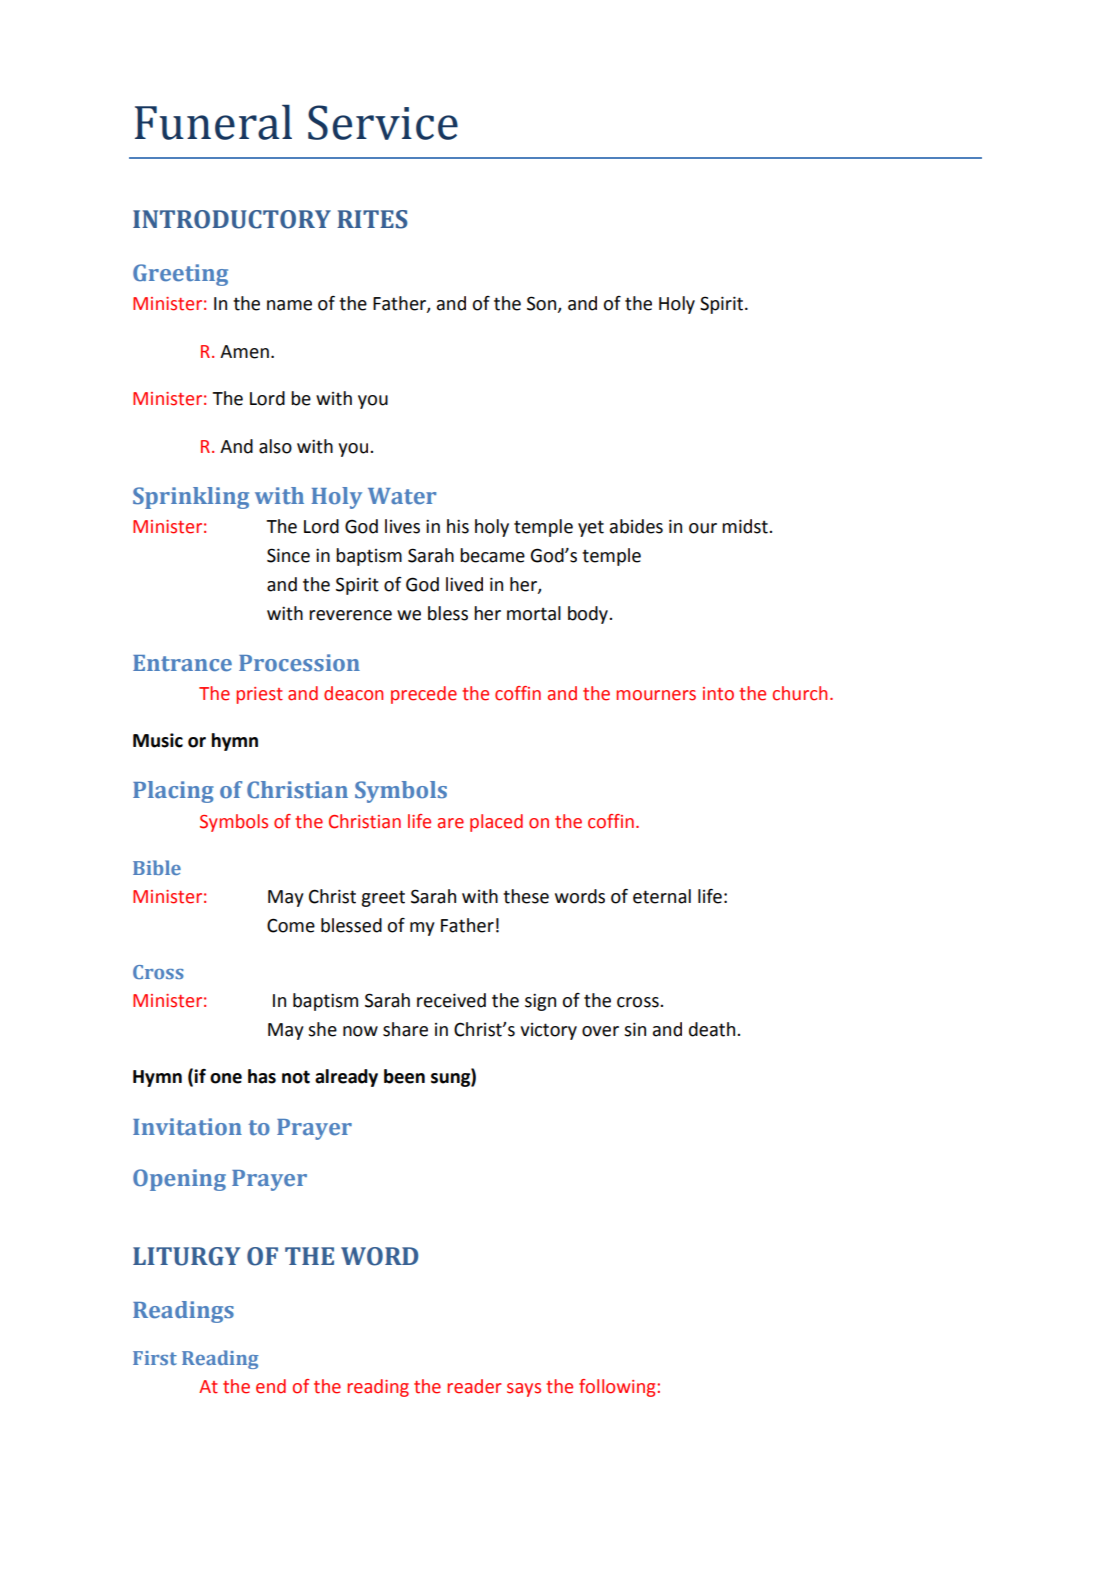 This screenshot has height=1573, width=1112. What do you see at coordinates (372, 219) in the screenshot?
I see `RITES` at bounding box center [372, 219].
